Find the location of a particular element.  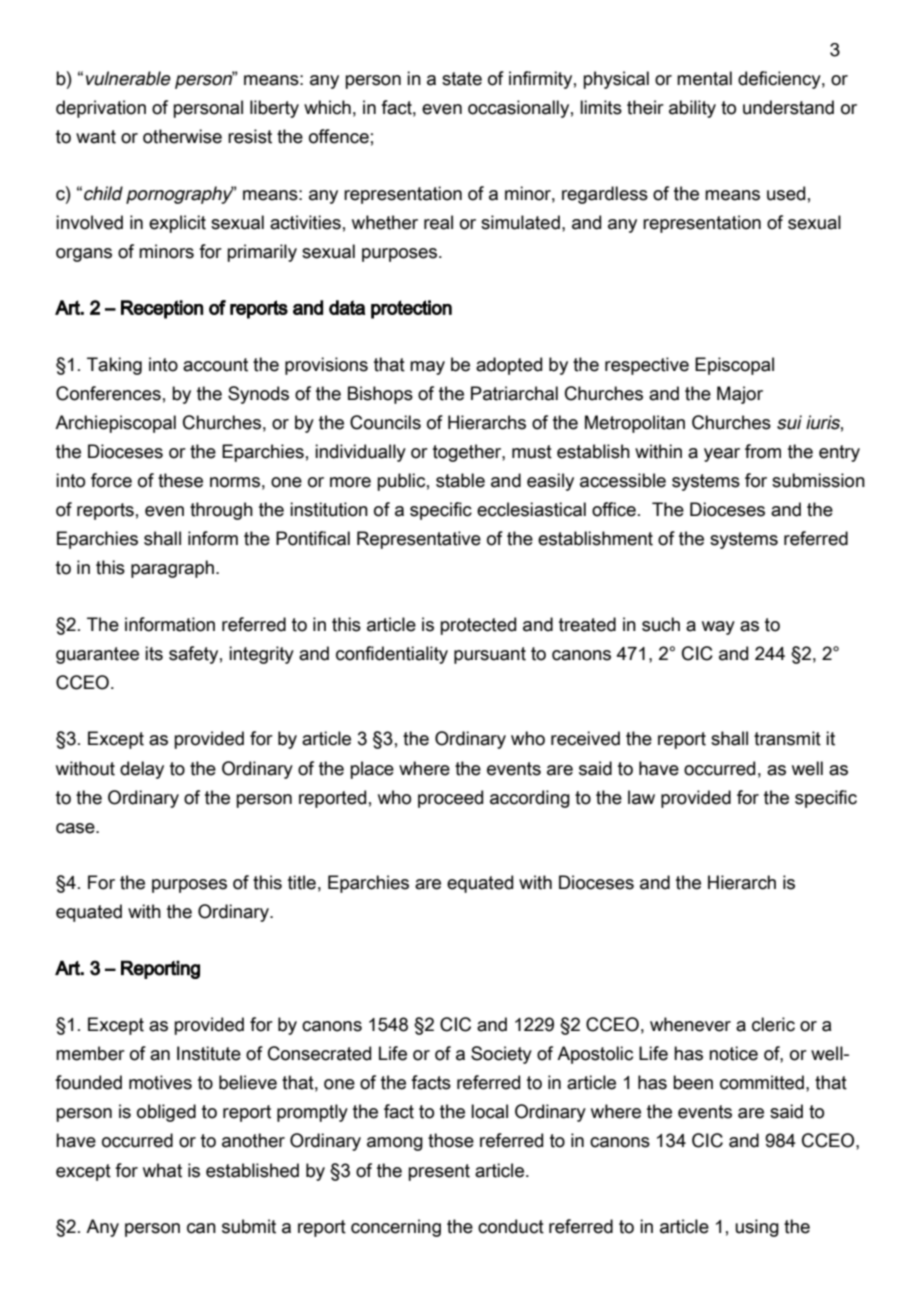

pursuant is located at coordinates (490, 655).
